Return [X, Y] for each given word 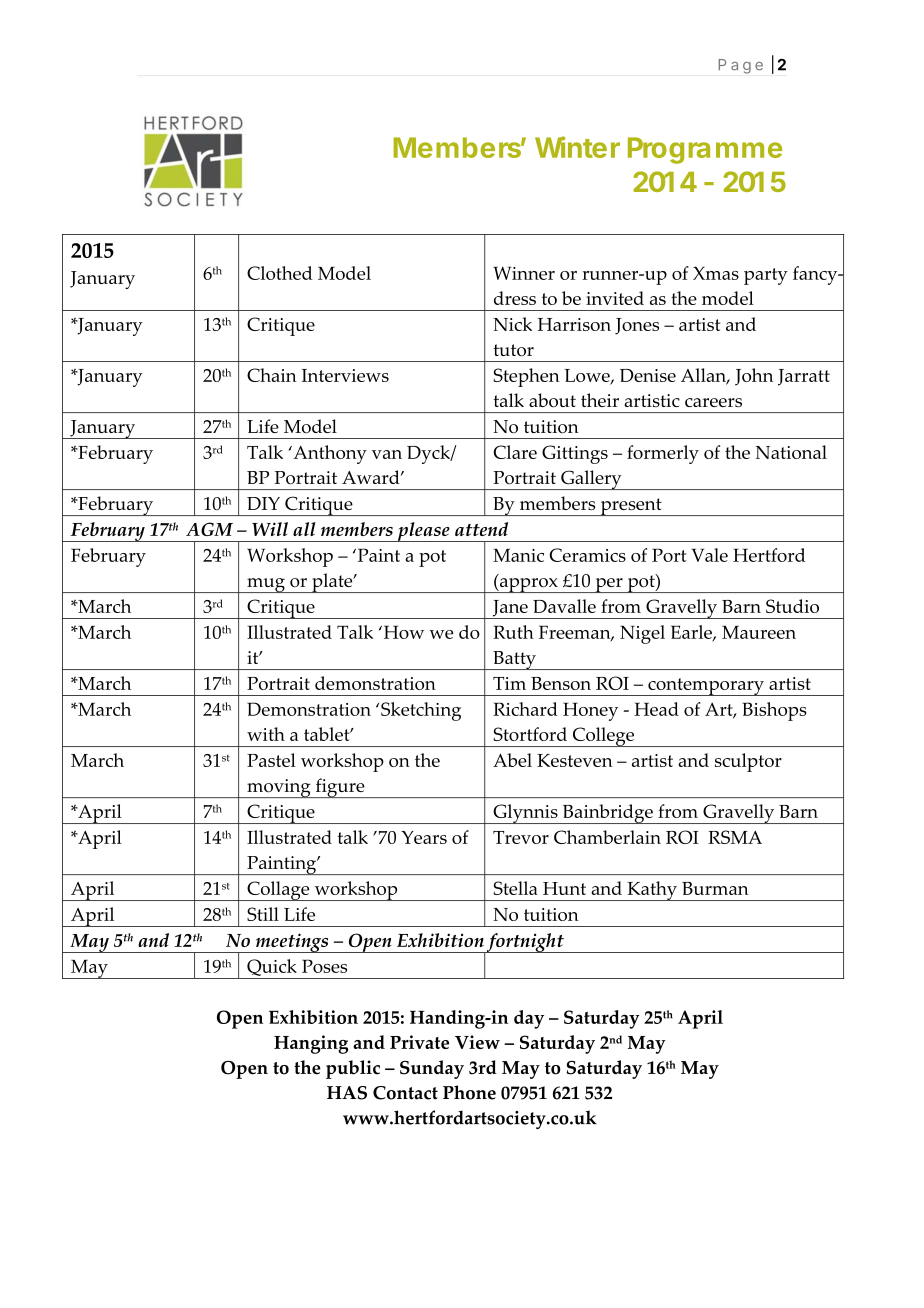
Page [740, 66]
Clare [515, 452]
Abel [512, 760]
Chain [272, 375]
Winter [577, 147]
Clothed [279, 273]
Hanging [311, 1044]
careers [713, 402]
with [266, 734]
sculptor [748, 762]
